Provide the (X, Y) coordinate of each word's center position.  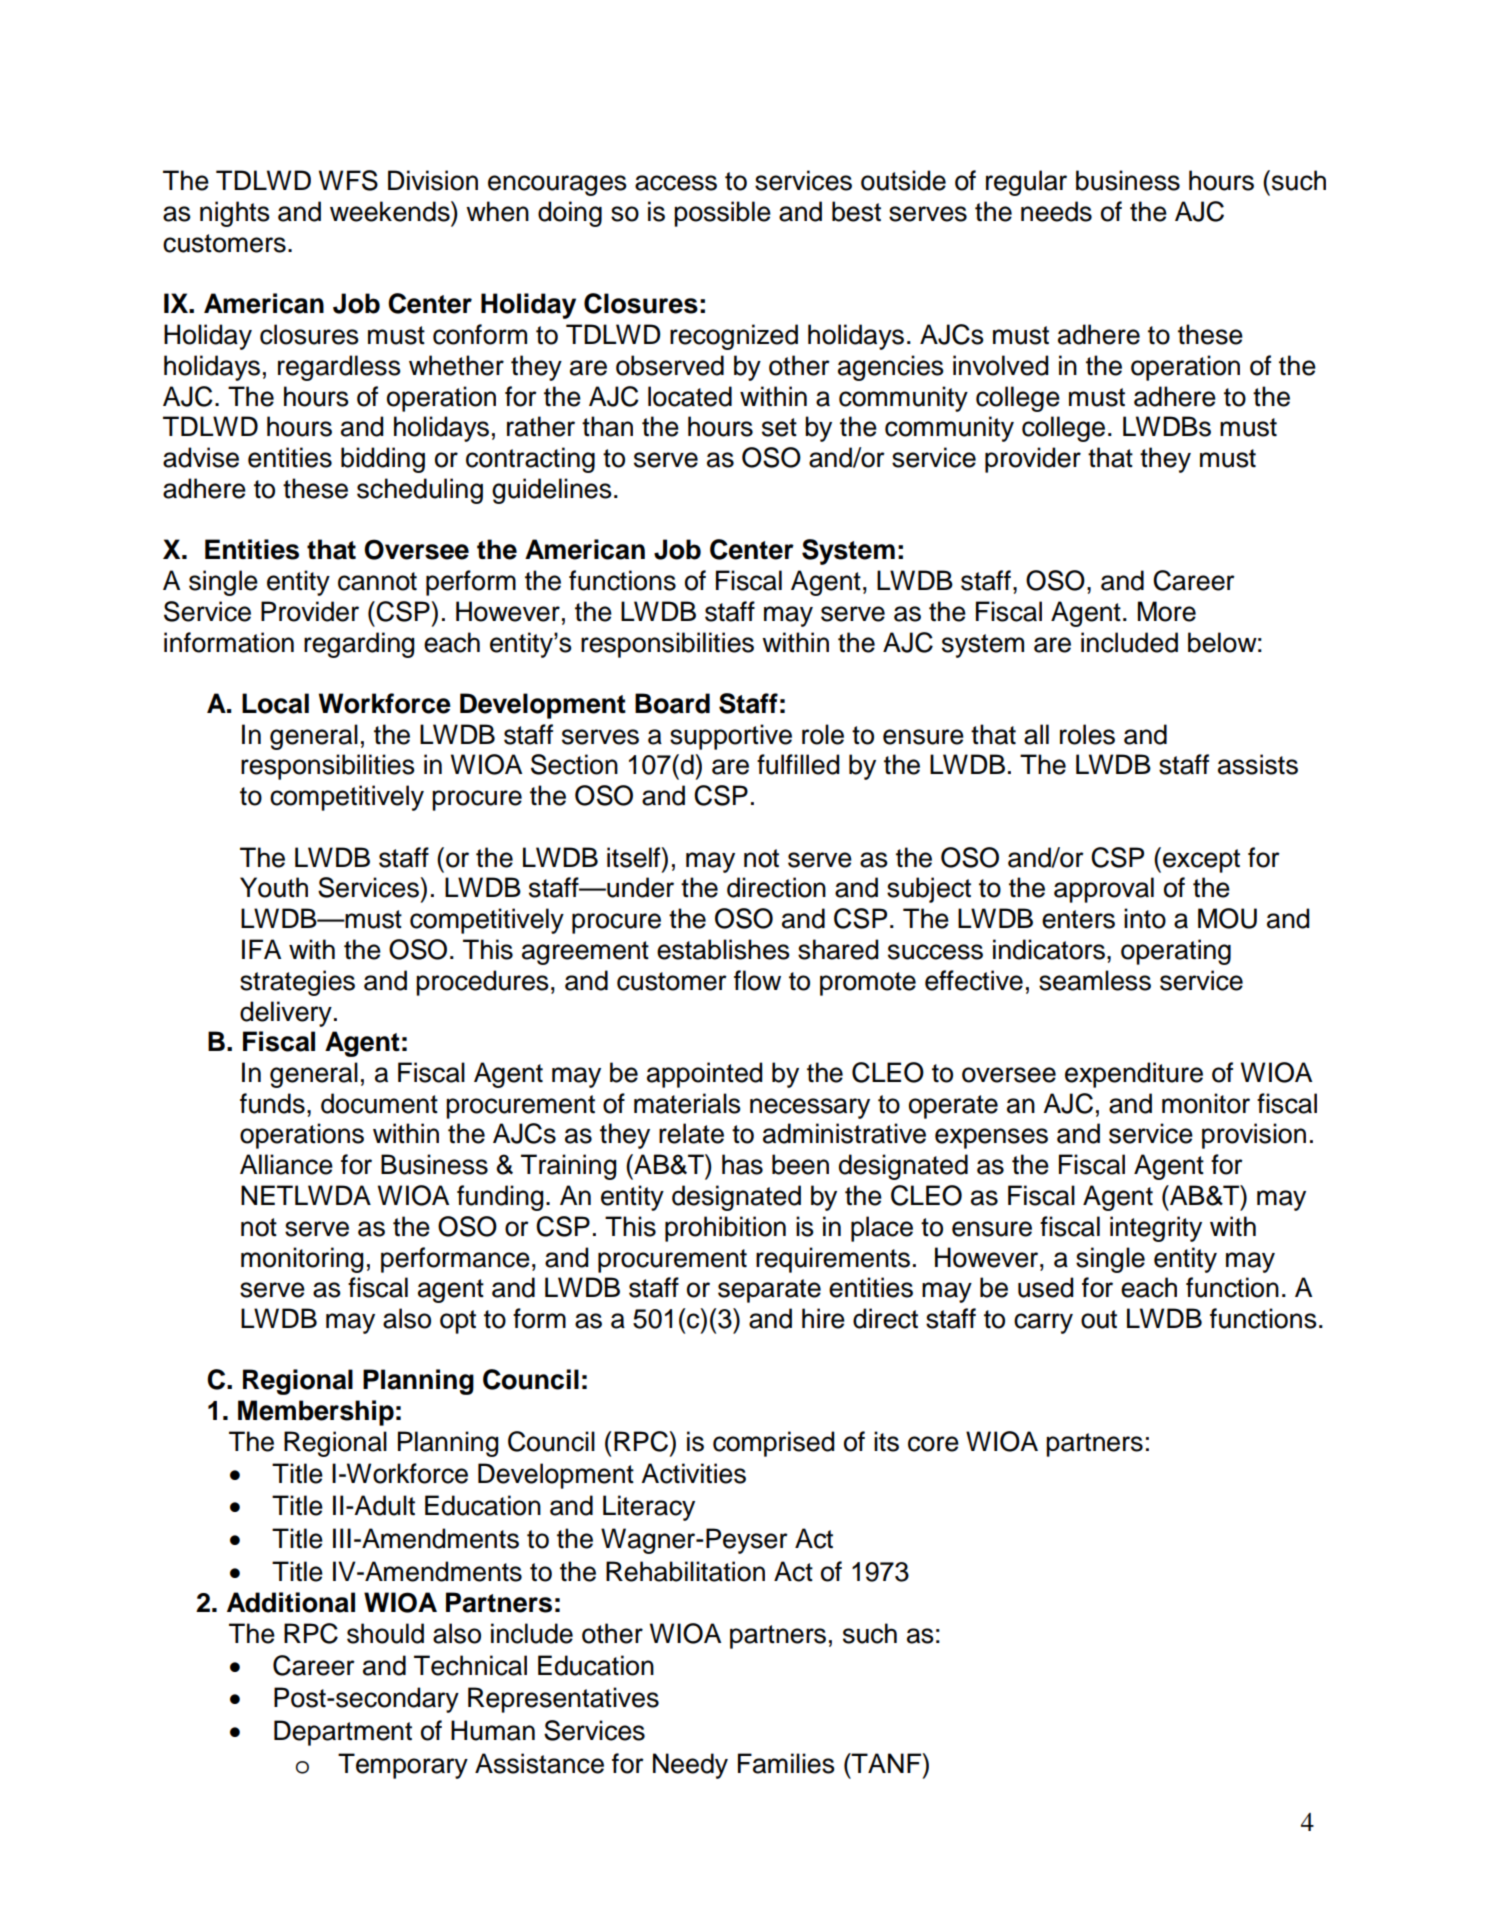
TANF (886, 1763)
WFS (348, 180)
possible (722, 214)
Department (343, 1733)
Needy (690, 1766)
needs (1056, 211)
